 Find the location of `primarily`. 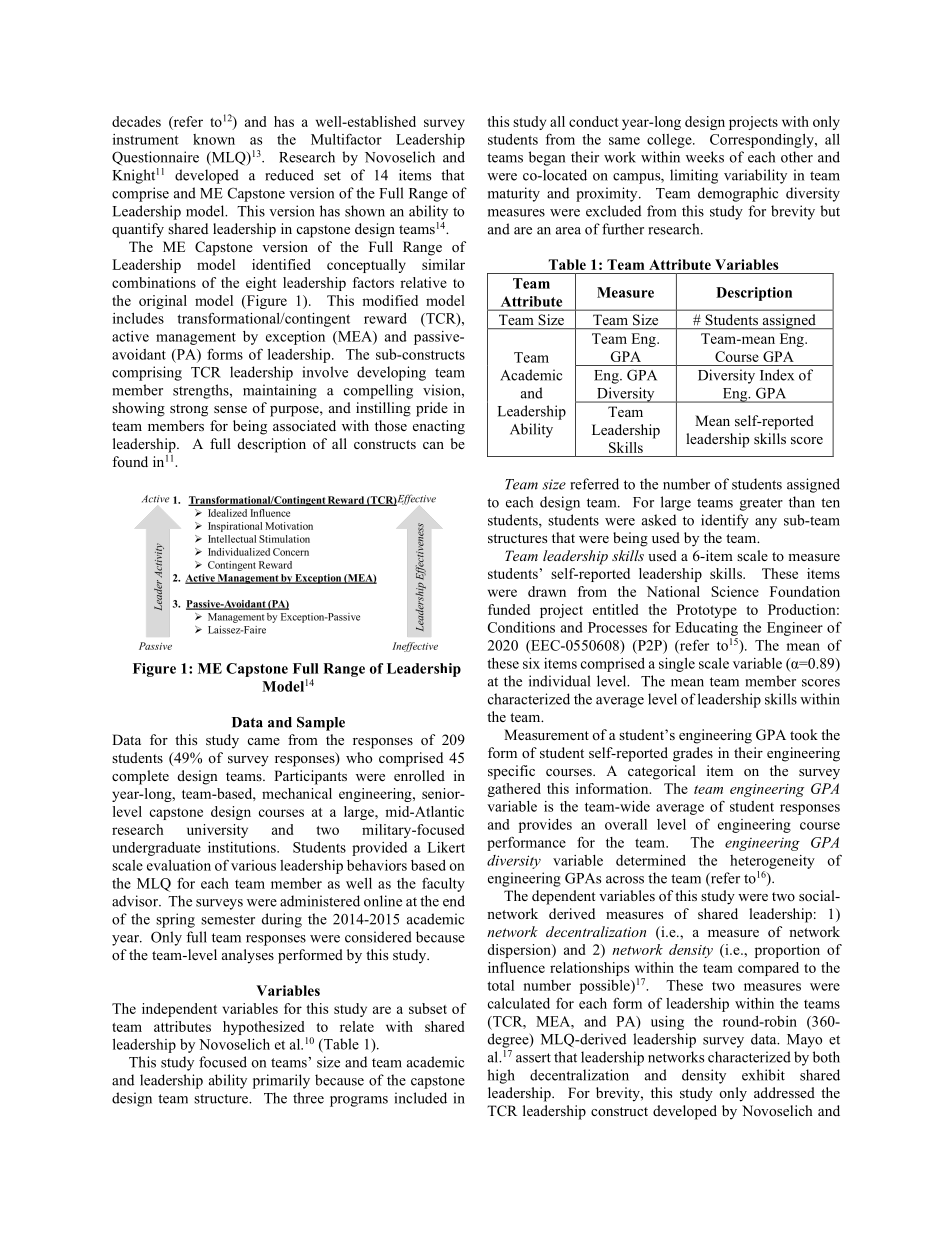

primarily is located at coordinates (281, 1081).
